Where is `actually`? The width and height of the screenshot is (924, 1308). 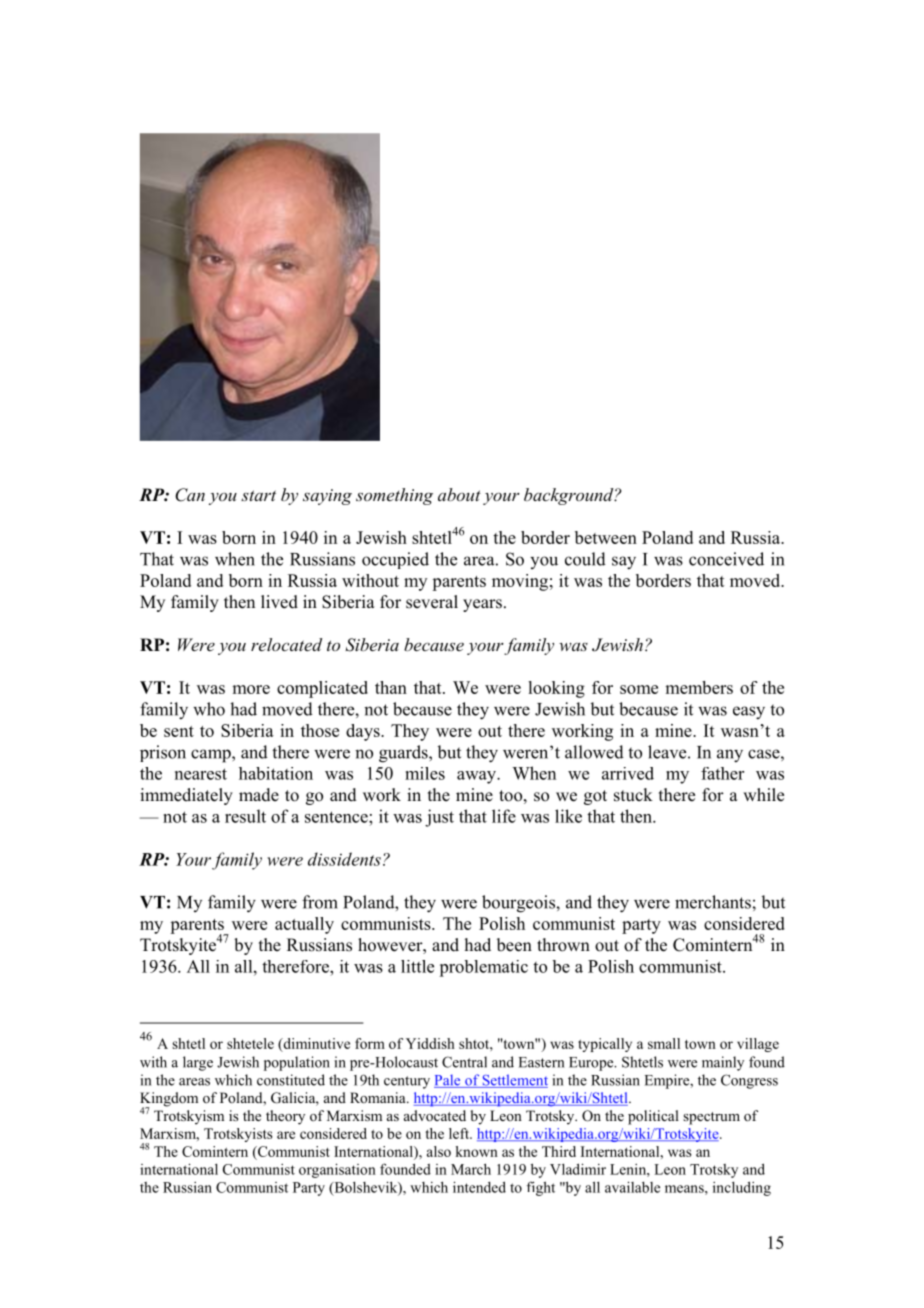 actually is located at coordinates (304, 925).
